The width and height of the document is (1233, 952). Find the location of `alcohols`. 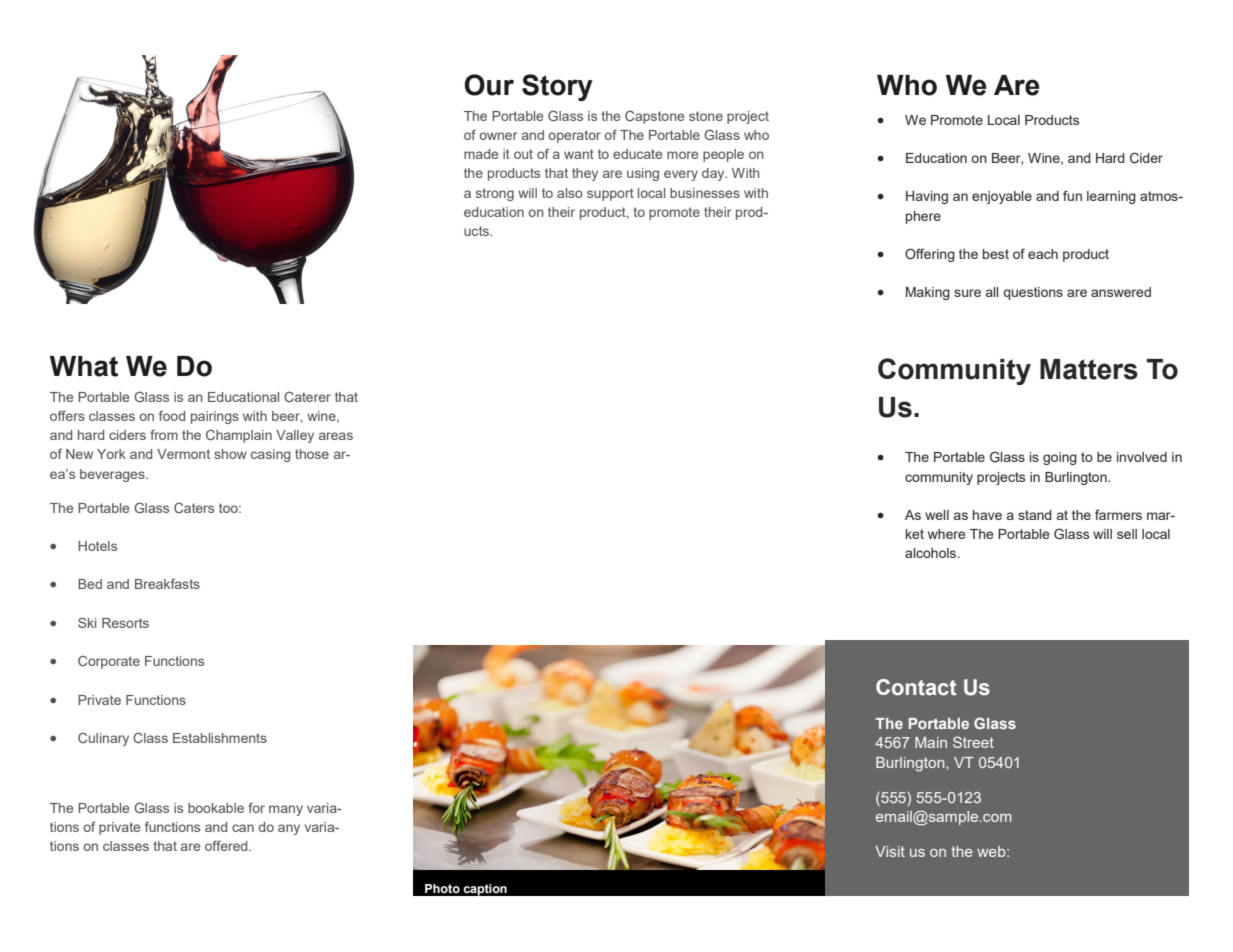

alcohols is located at coordinates (932, 553).
